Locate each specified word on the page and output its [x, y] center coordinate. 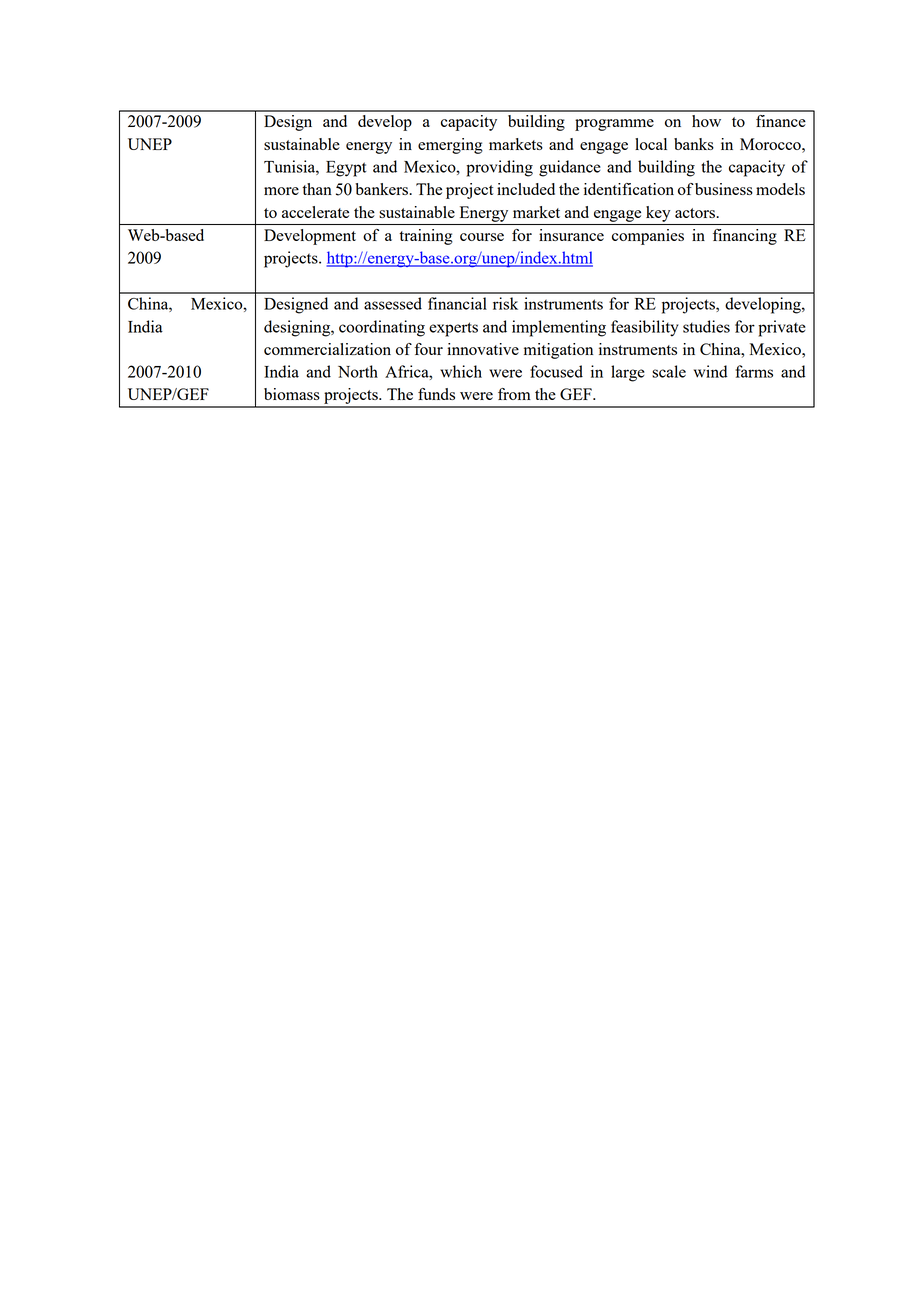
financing [745, 237]
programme [614, 125]
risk [505, 303]
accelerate [315, 212]
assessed [393, 303]
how [706, 121]
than [317, 189]
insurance [571, 235]
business [724, 189]
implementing [559, 328]
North [358, 371]
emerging [450, 146]
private [782, 328]
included [526, 189]
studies [706, 326]
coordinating [382, 328]
